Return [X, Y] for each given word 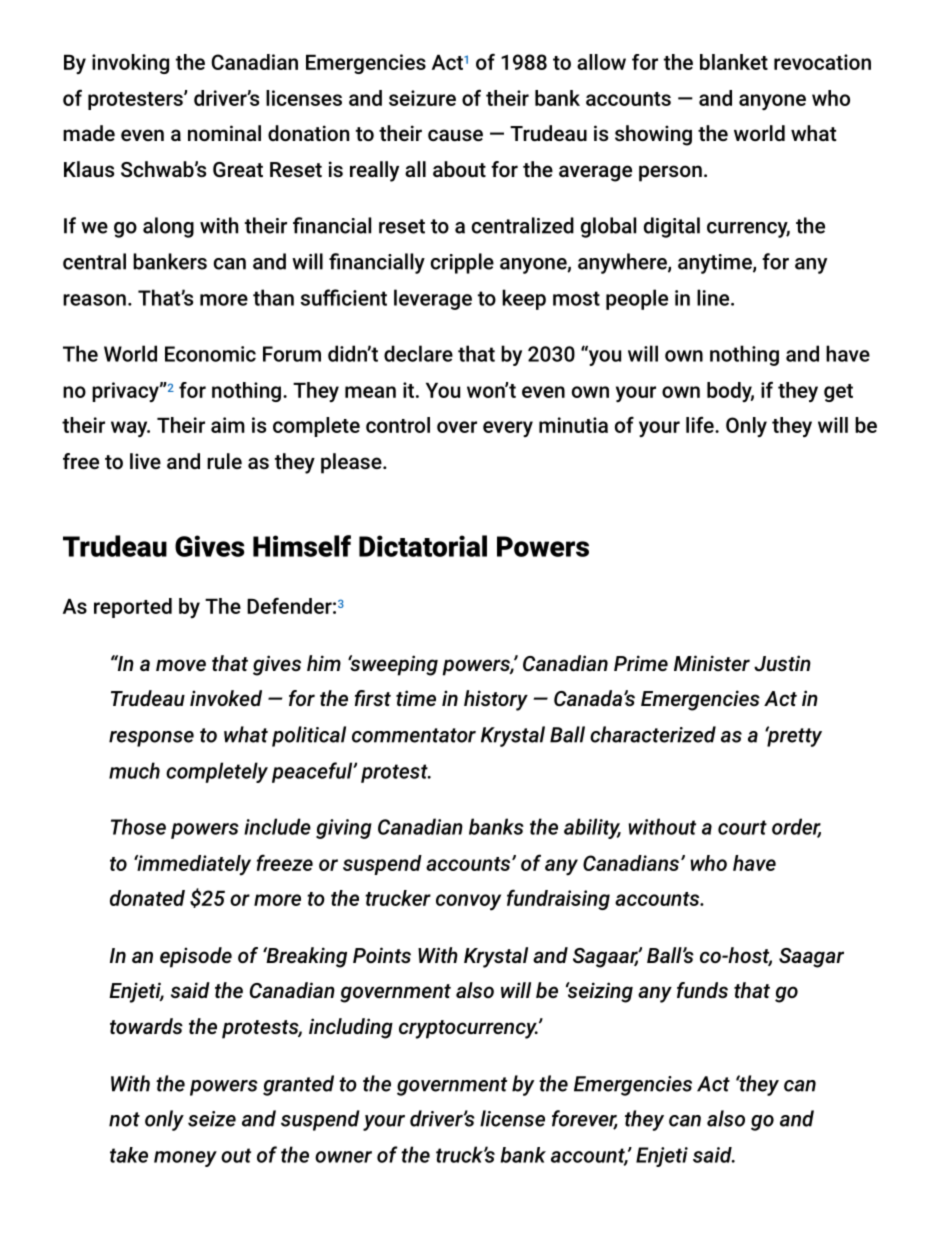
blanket [734, 62]
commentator [414, 735]
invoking [130, 64]
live [145, 461]
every [508, 429]
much [134, 770]
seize [212, 1119]
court [742, 827]
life [701, 424]
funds [702, 990]
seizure [422, 98]
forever [585, 1119]
